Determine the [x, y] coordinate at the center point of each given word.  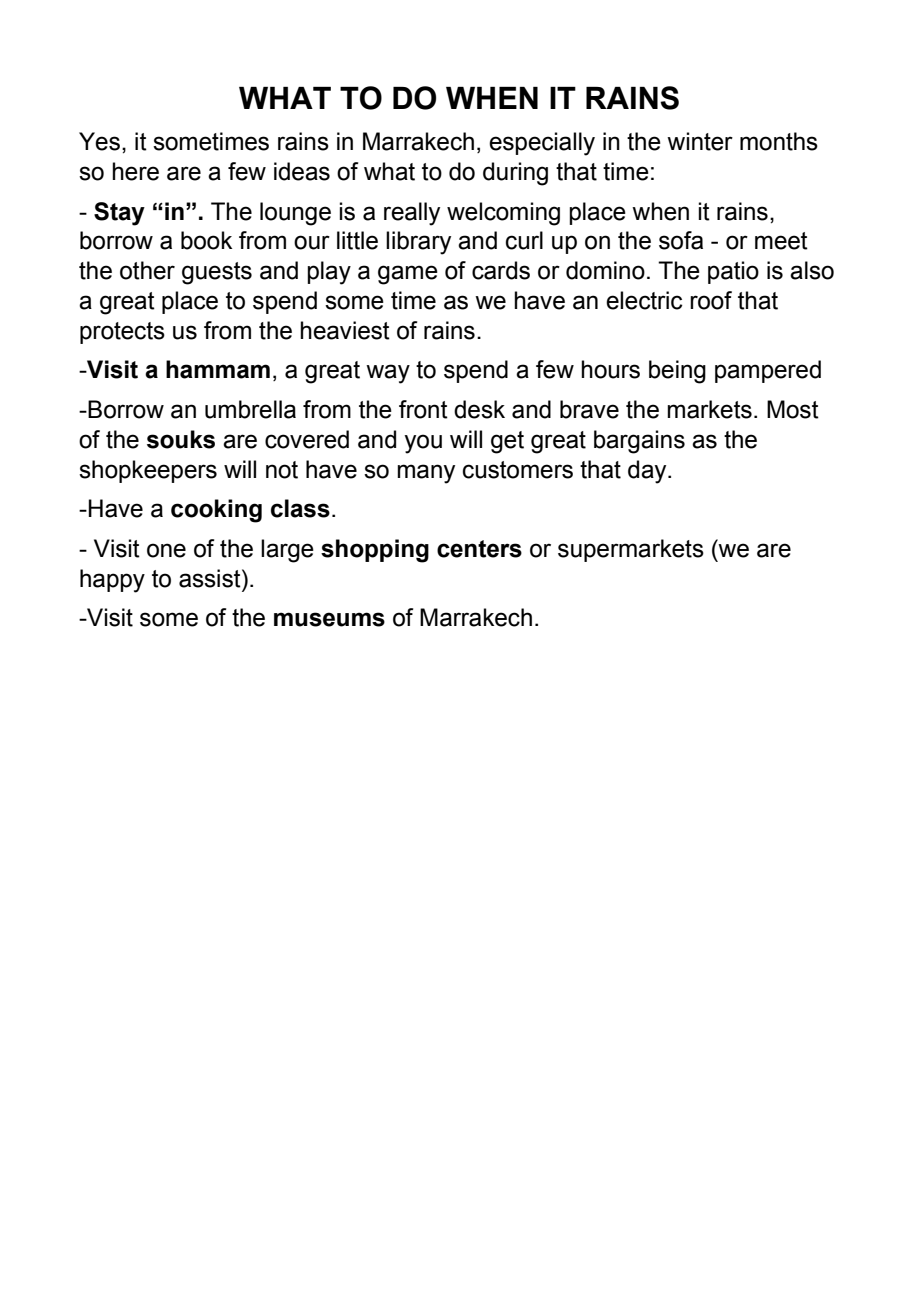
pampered [768, 371]
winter [700, 141]
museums [329, 619]
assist [211, 578]
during [515, 174]
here [135, 171]
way [388, 374]
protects [122, 333]
